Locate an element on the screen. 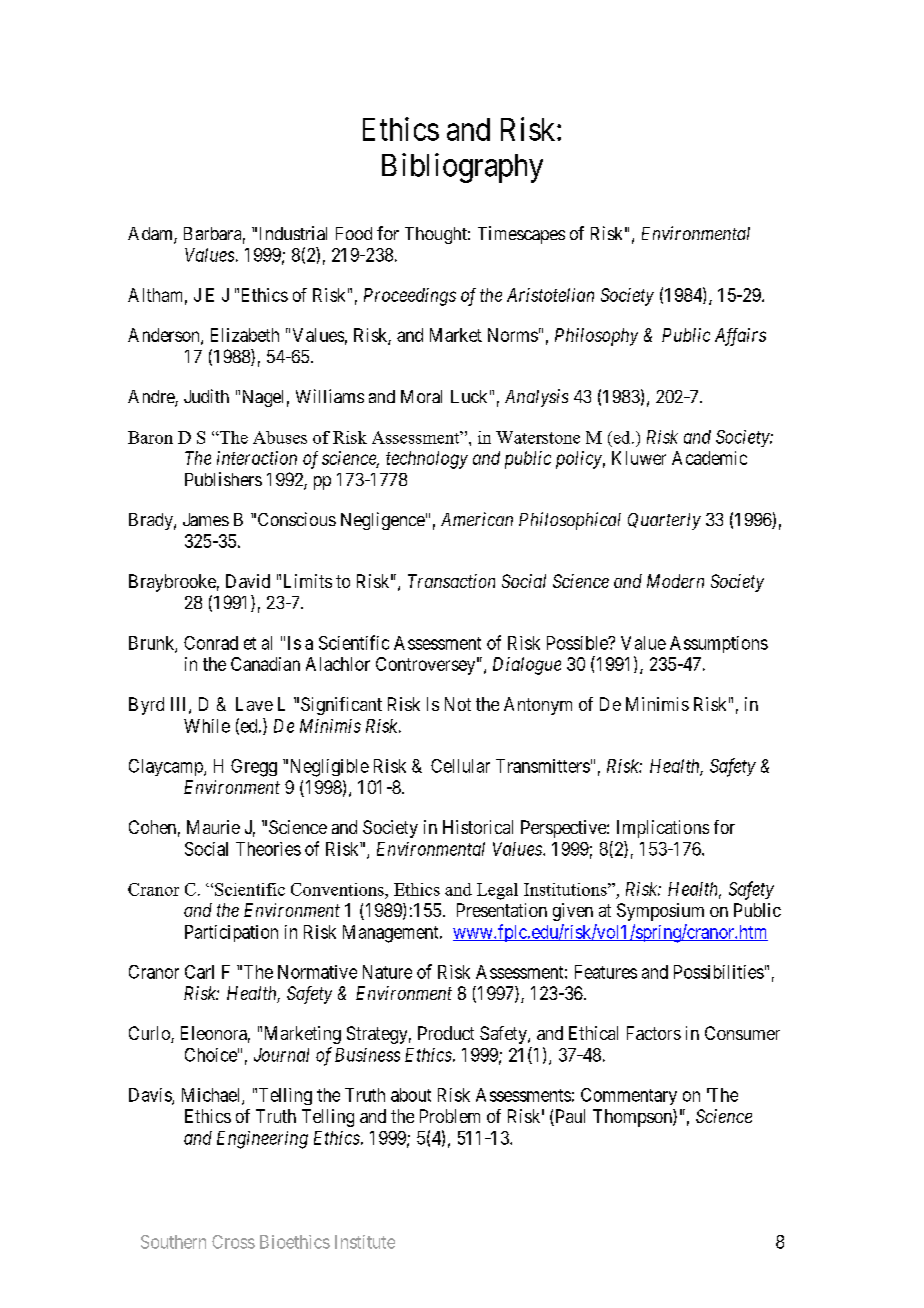 Image resolution: width=924 pixels, height=1308 pixels. Food is located at coordinates (354, 233).
